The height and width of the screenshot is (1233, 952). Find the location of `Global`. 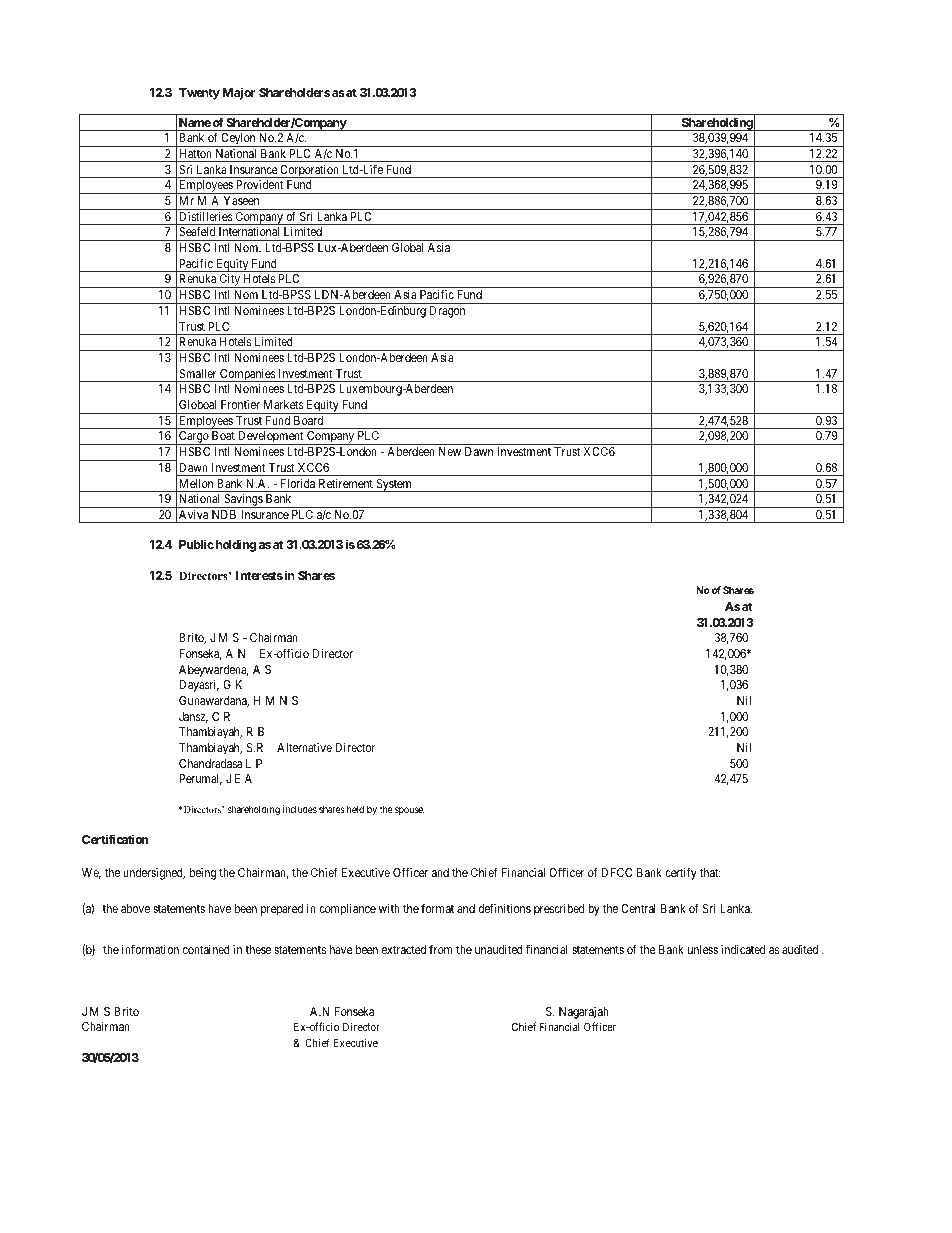

Global is located at coordinates (407, 247).
